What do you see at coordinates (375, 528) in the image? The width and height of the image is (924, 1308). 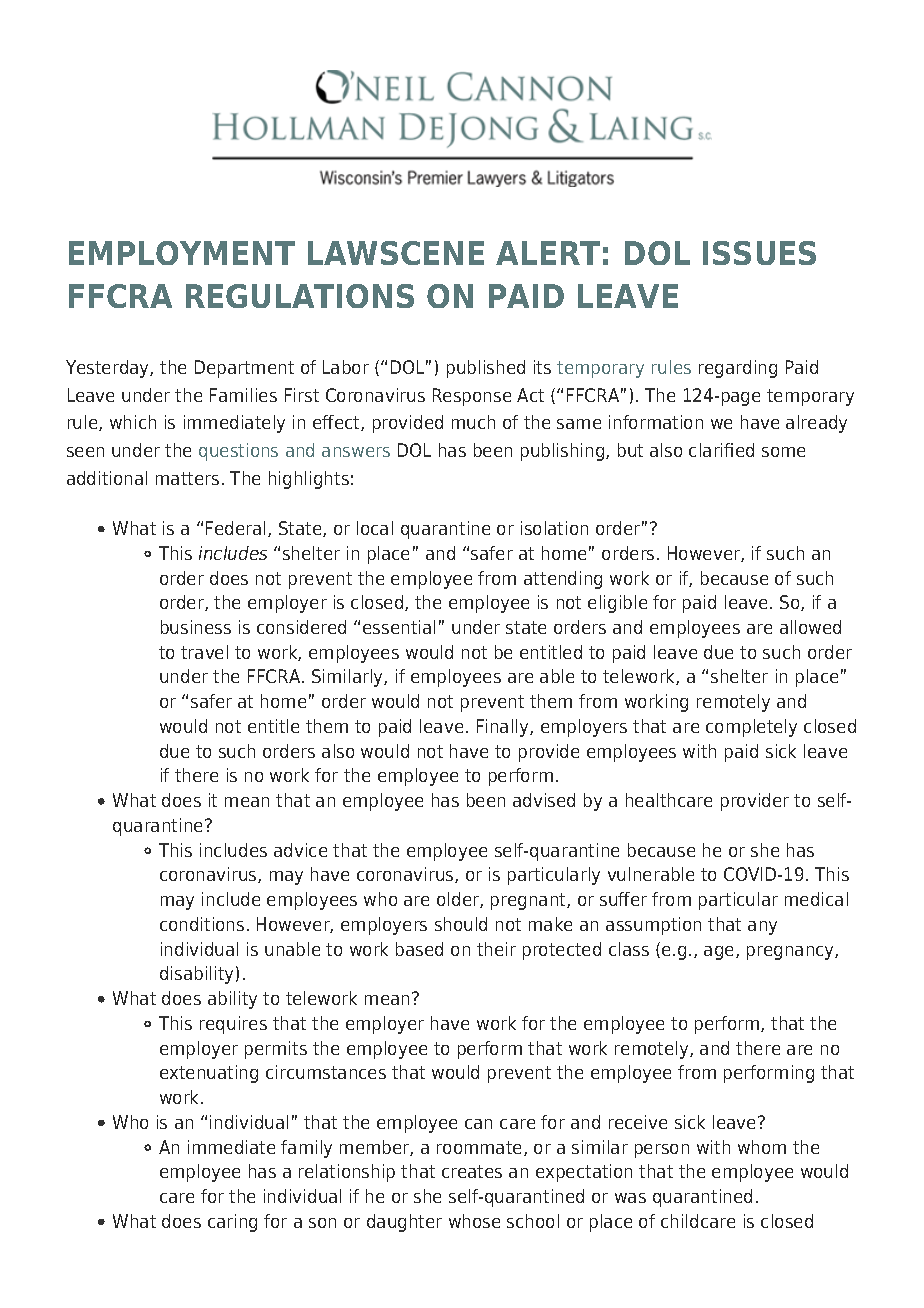 I see `local` at bounding box center [375, 528].
